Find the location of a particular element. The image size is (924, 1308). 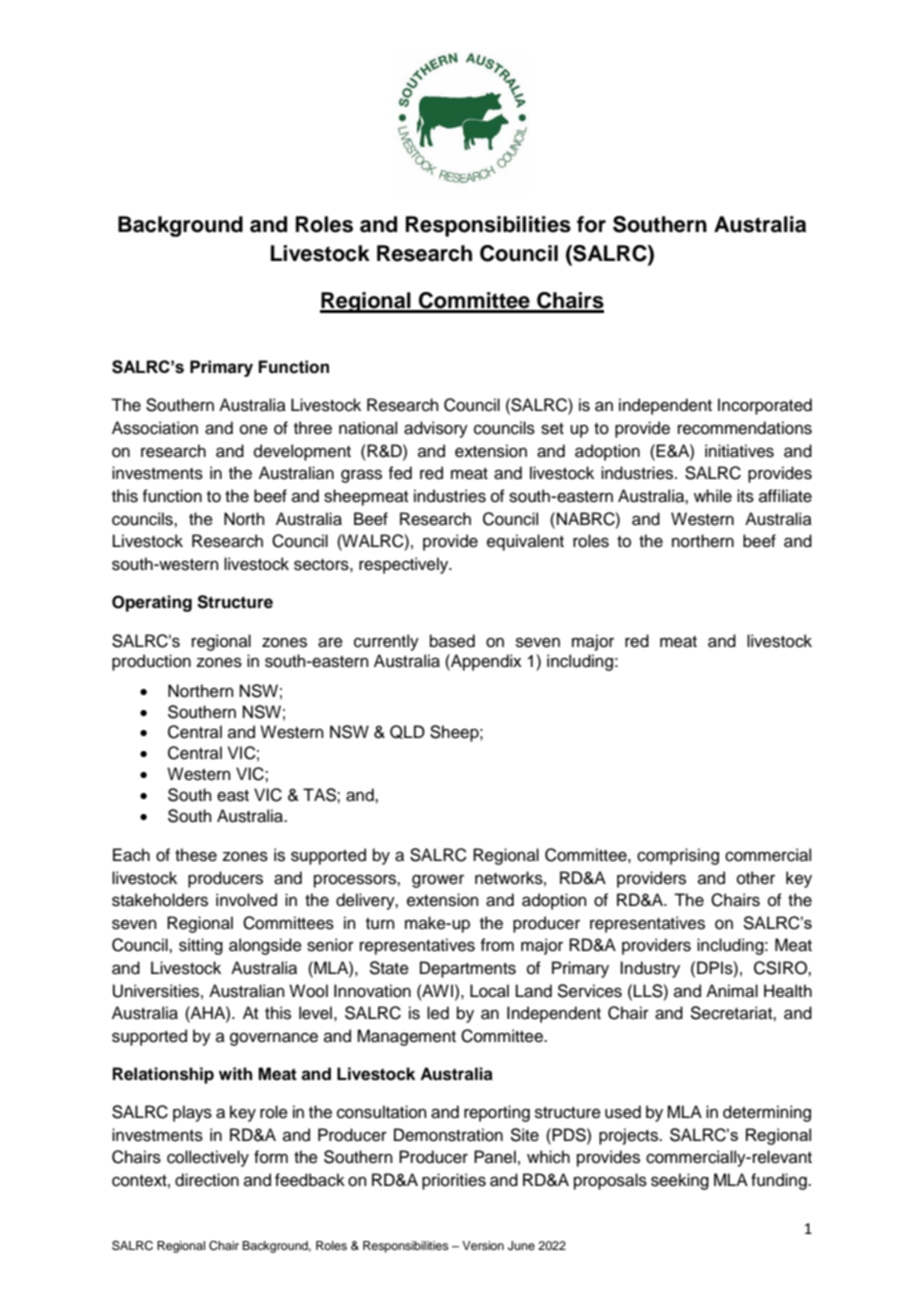

sitting is located at coordinates (201, 946).
